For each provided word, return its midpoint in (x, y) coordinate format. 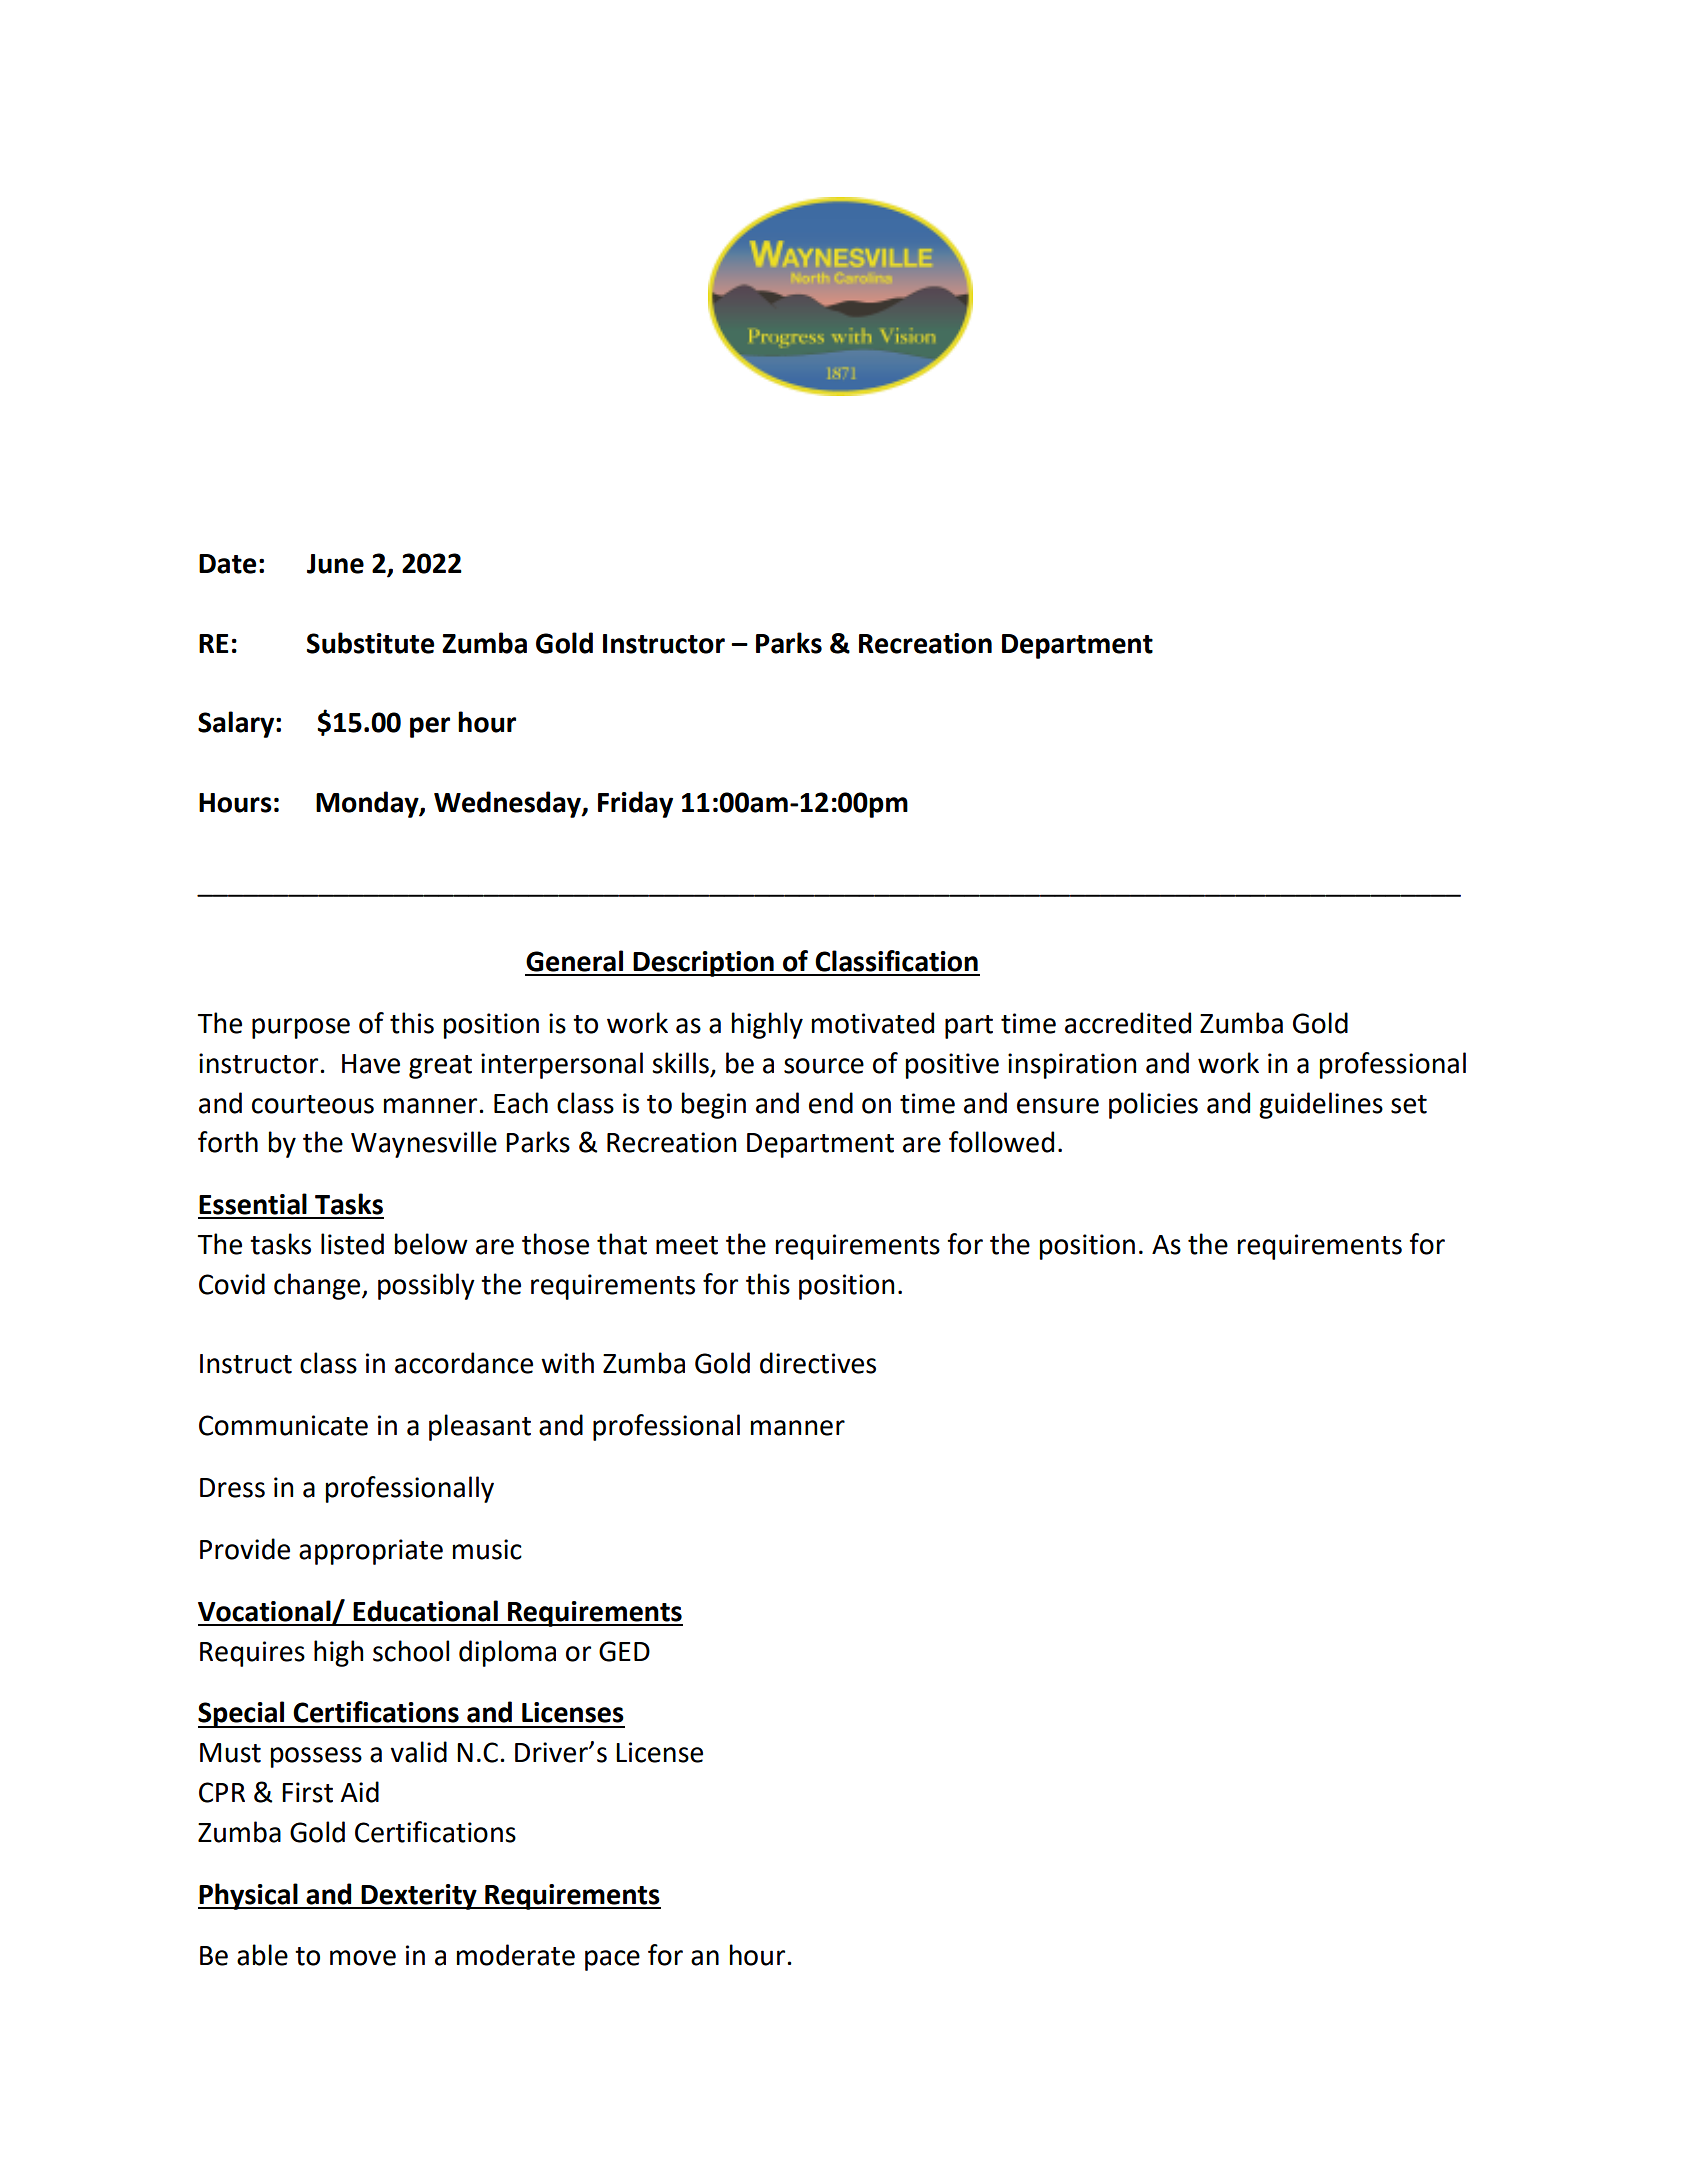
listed (352, 1244)
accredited (1128, 1023)
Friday (635, 804)
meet (687, 1245)
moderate (516, 1955)
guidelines (1321, 1105)
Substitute (370, 643)
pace (612, 1960)
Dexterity (419, 1897)
